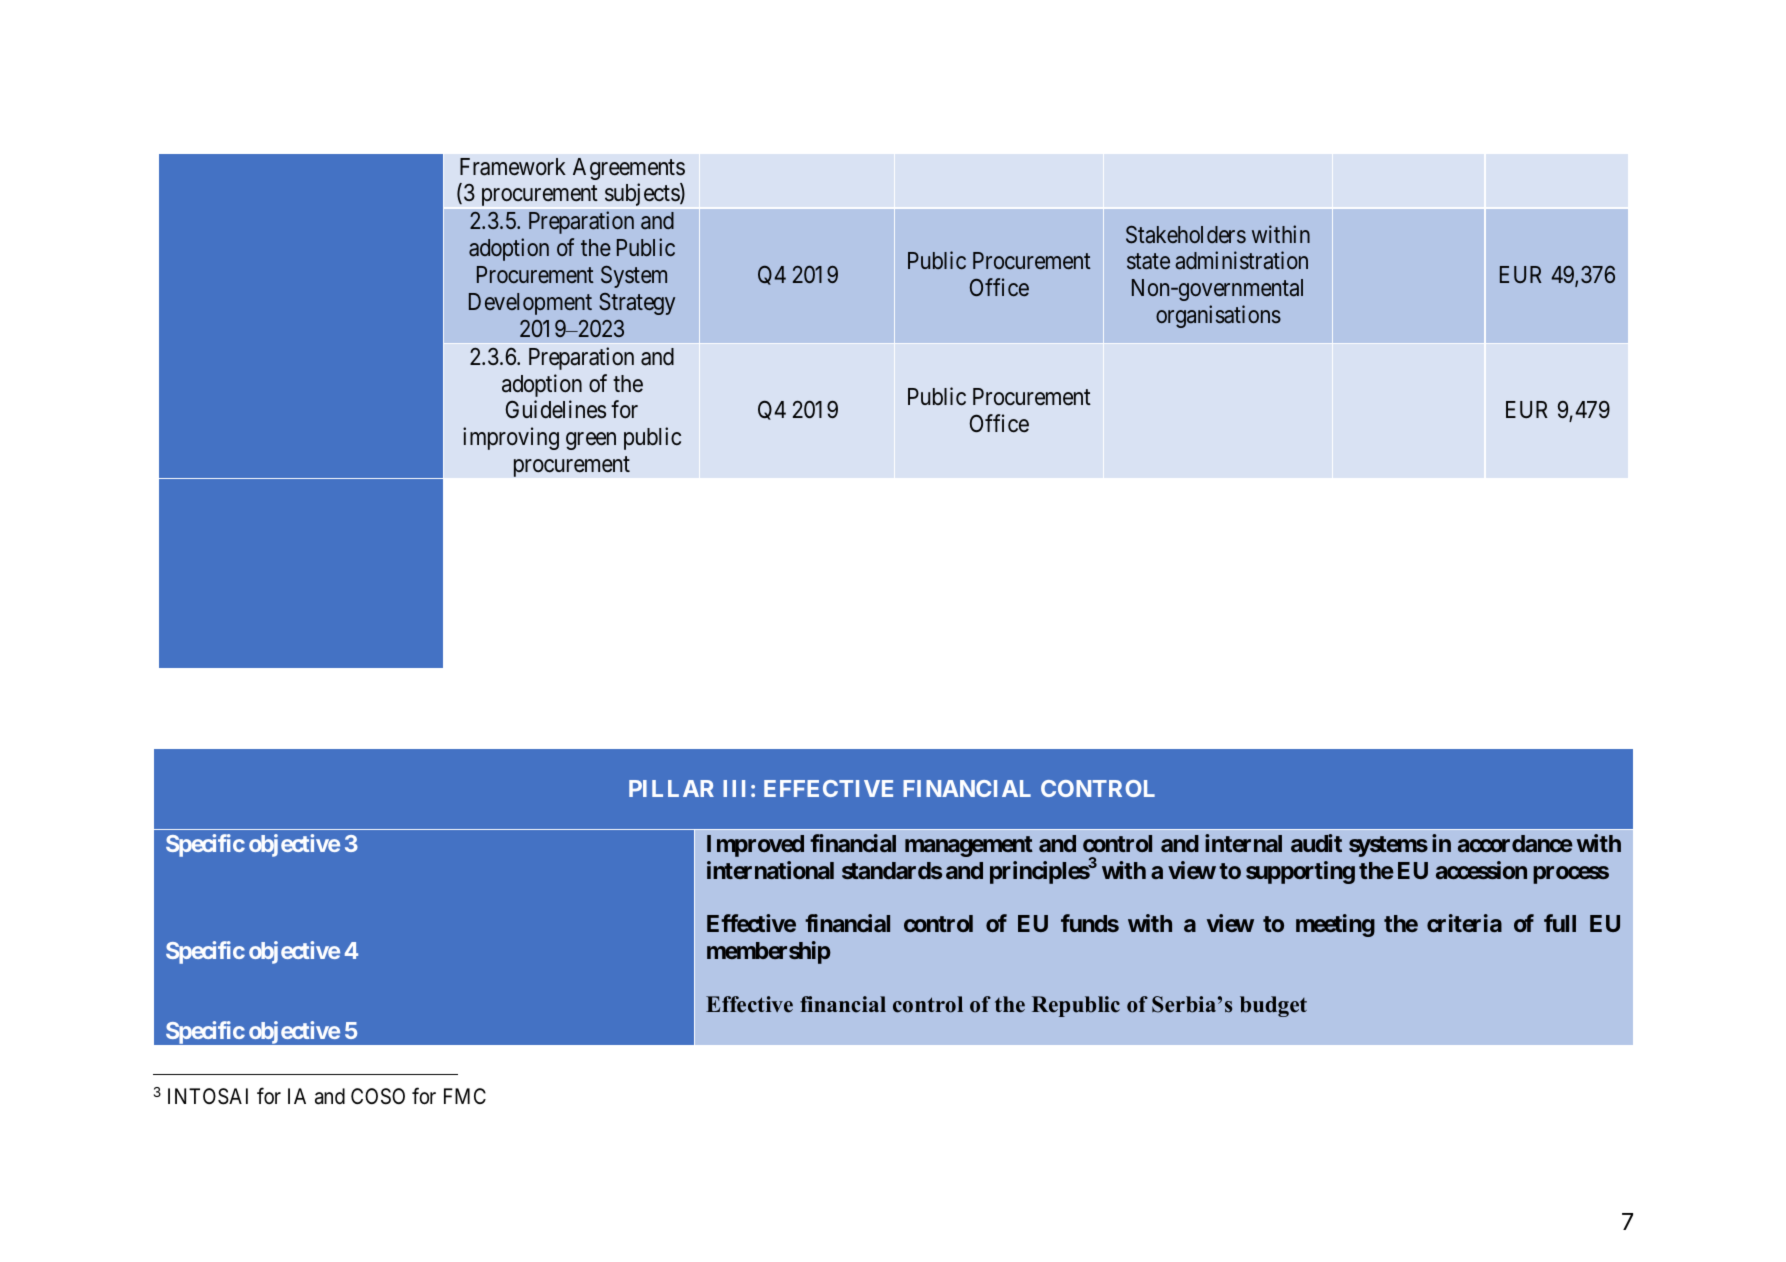  Describe the element at coordinates (1241, 260) in the document. I see `administration` at that location.
